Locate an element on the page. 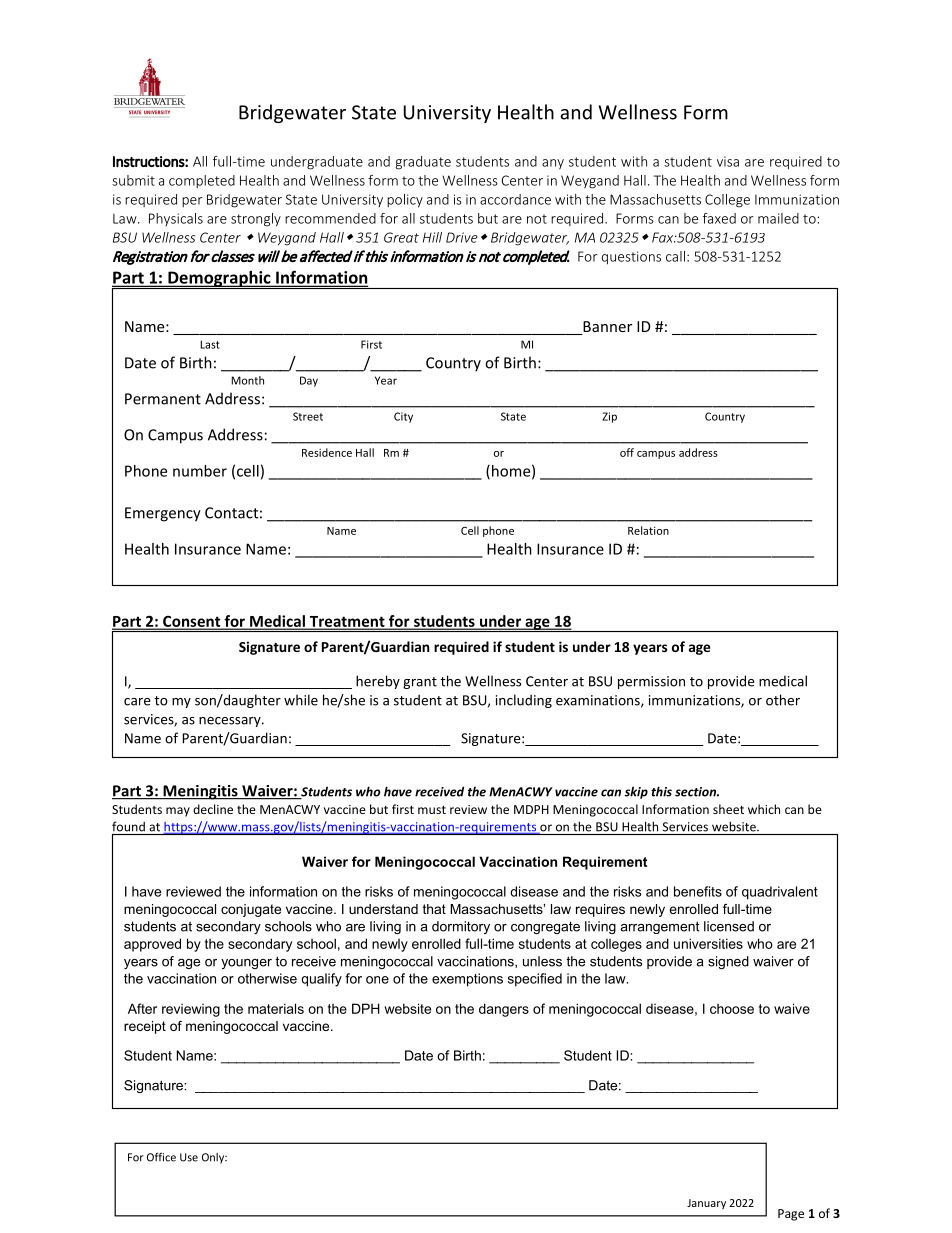 Image resolution: width=952 pixels, height=1233 pixels. decline is located at coordinates (213, 809).
